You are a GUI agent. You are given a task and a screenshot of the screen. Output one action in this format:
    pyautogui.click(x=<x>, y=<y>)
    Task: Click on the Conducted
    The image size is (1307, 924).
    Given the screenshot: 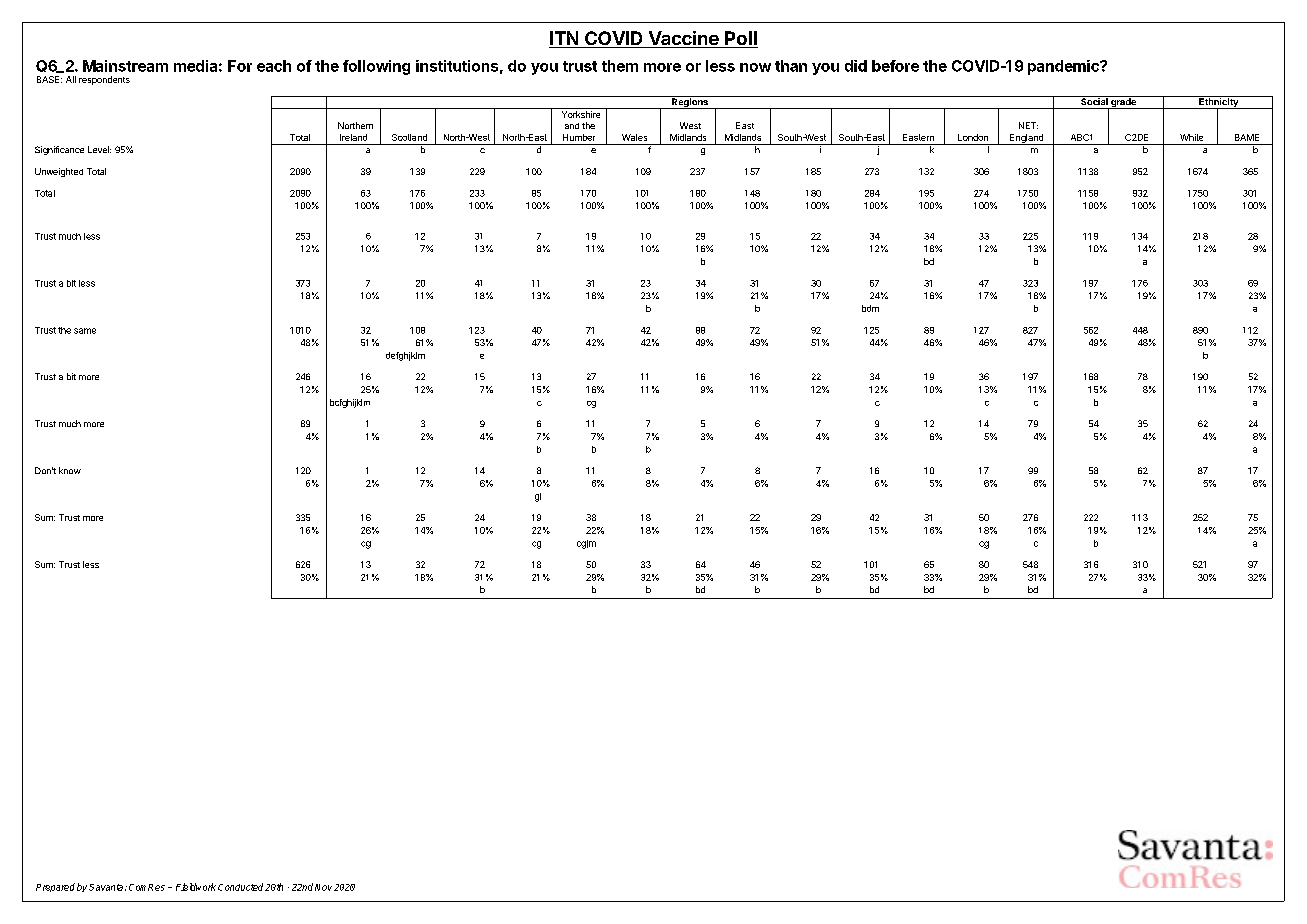 What is the action you would take?
    pyautogui.click(x=240, y=887)
